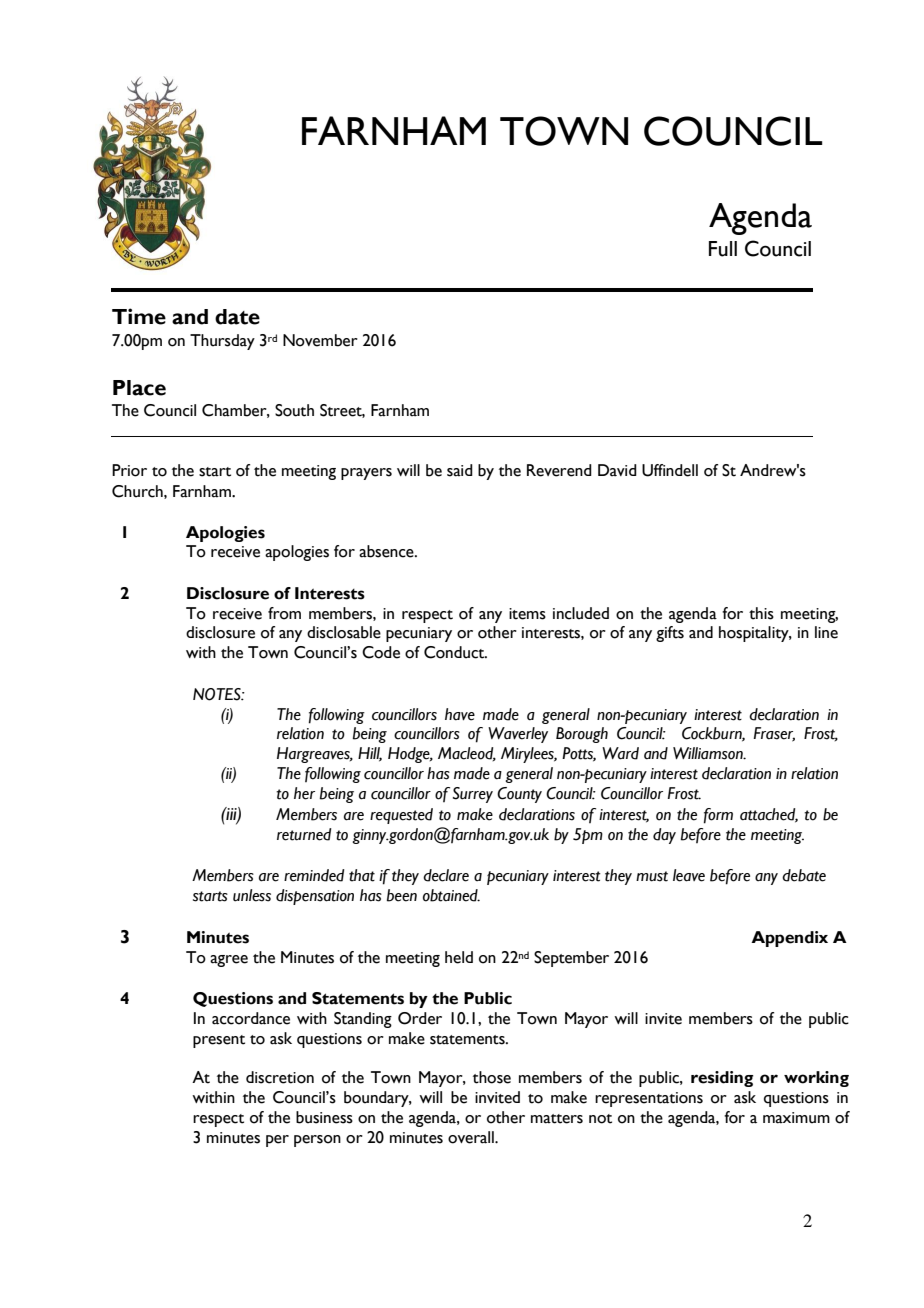 This screenshot has height=1308, width=924. Describe the element at coordinates (460, 714) in the screenshot. I see `have` at that location.
